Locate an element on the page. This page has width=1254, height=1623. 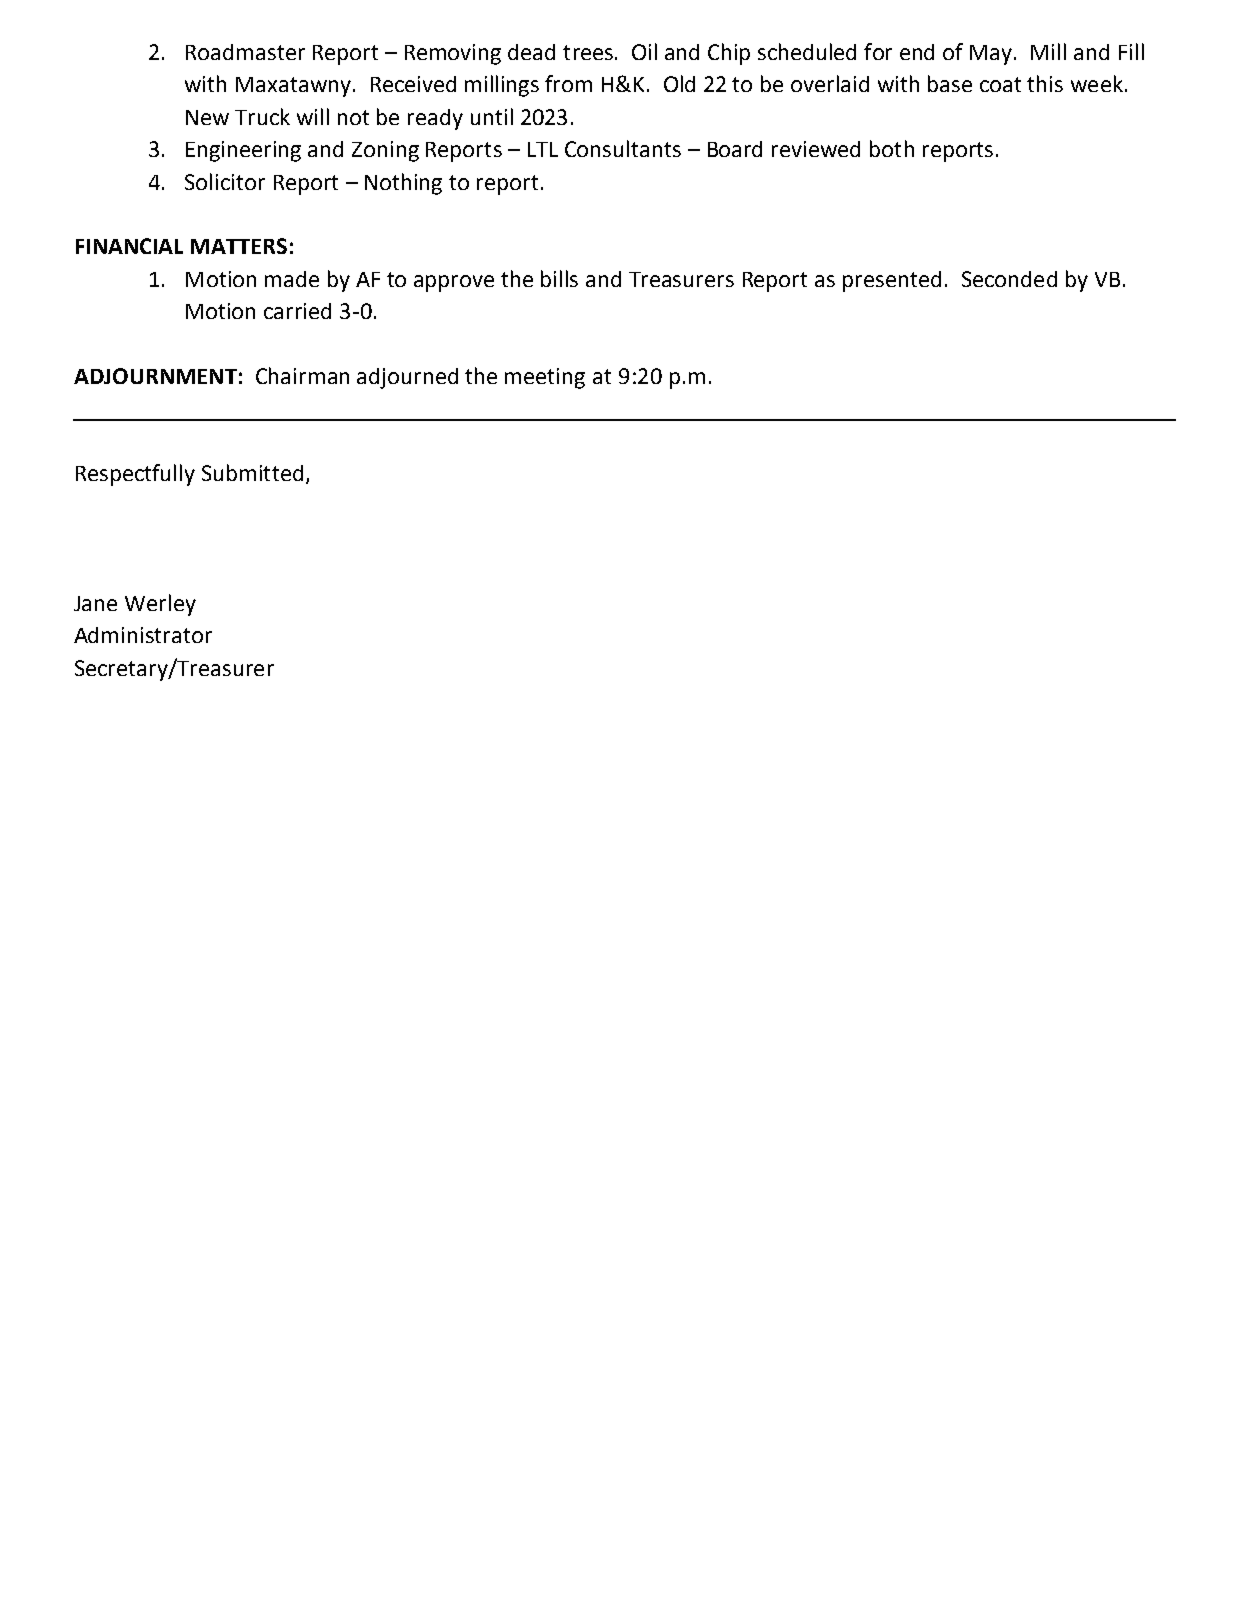
trees is located at coordinates (589, 52).
